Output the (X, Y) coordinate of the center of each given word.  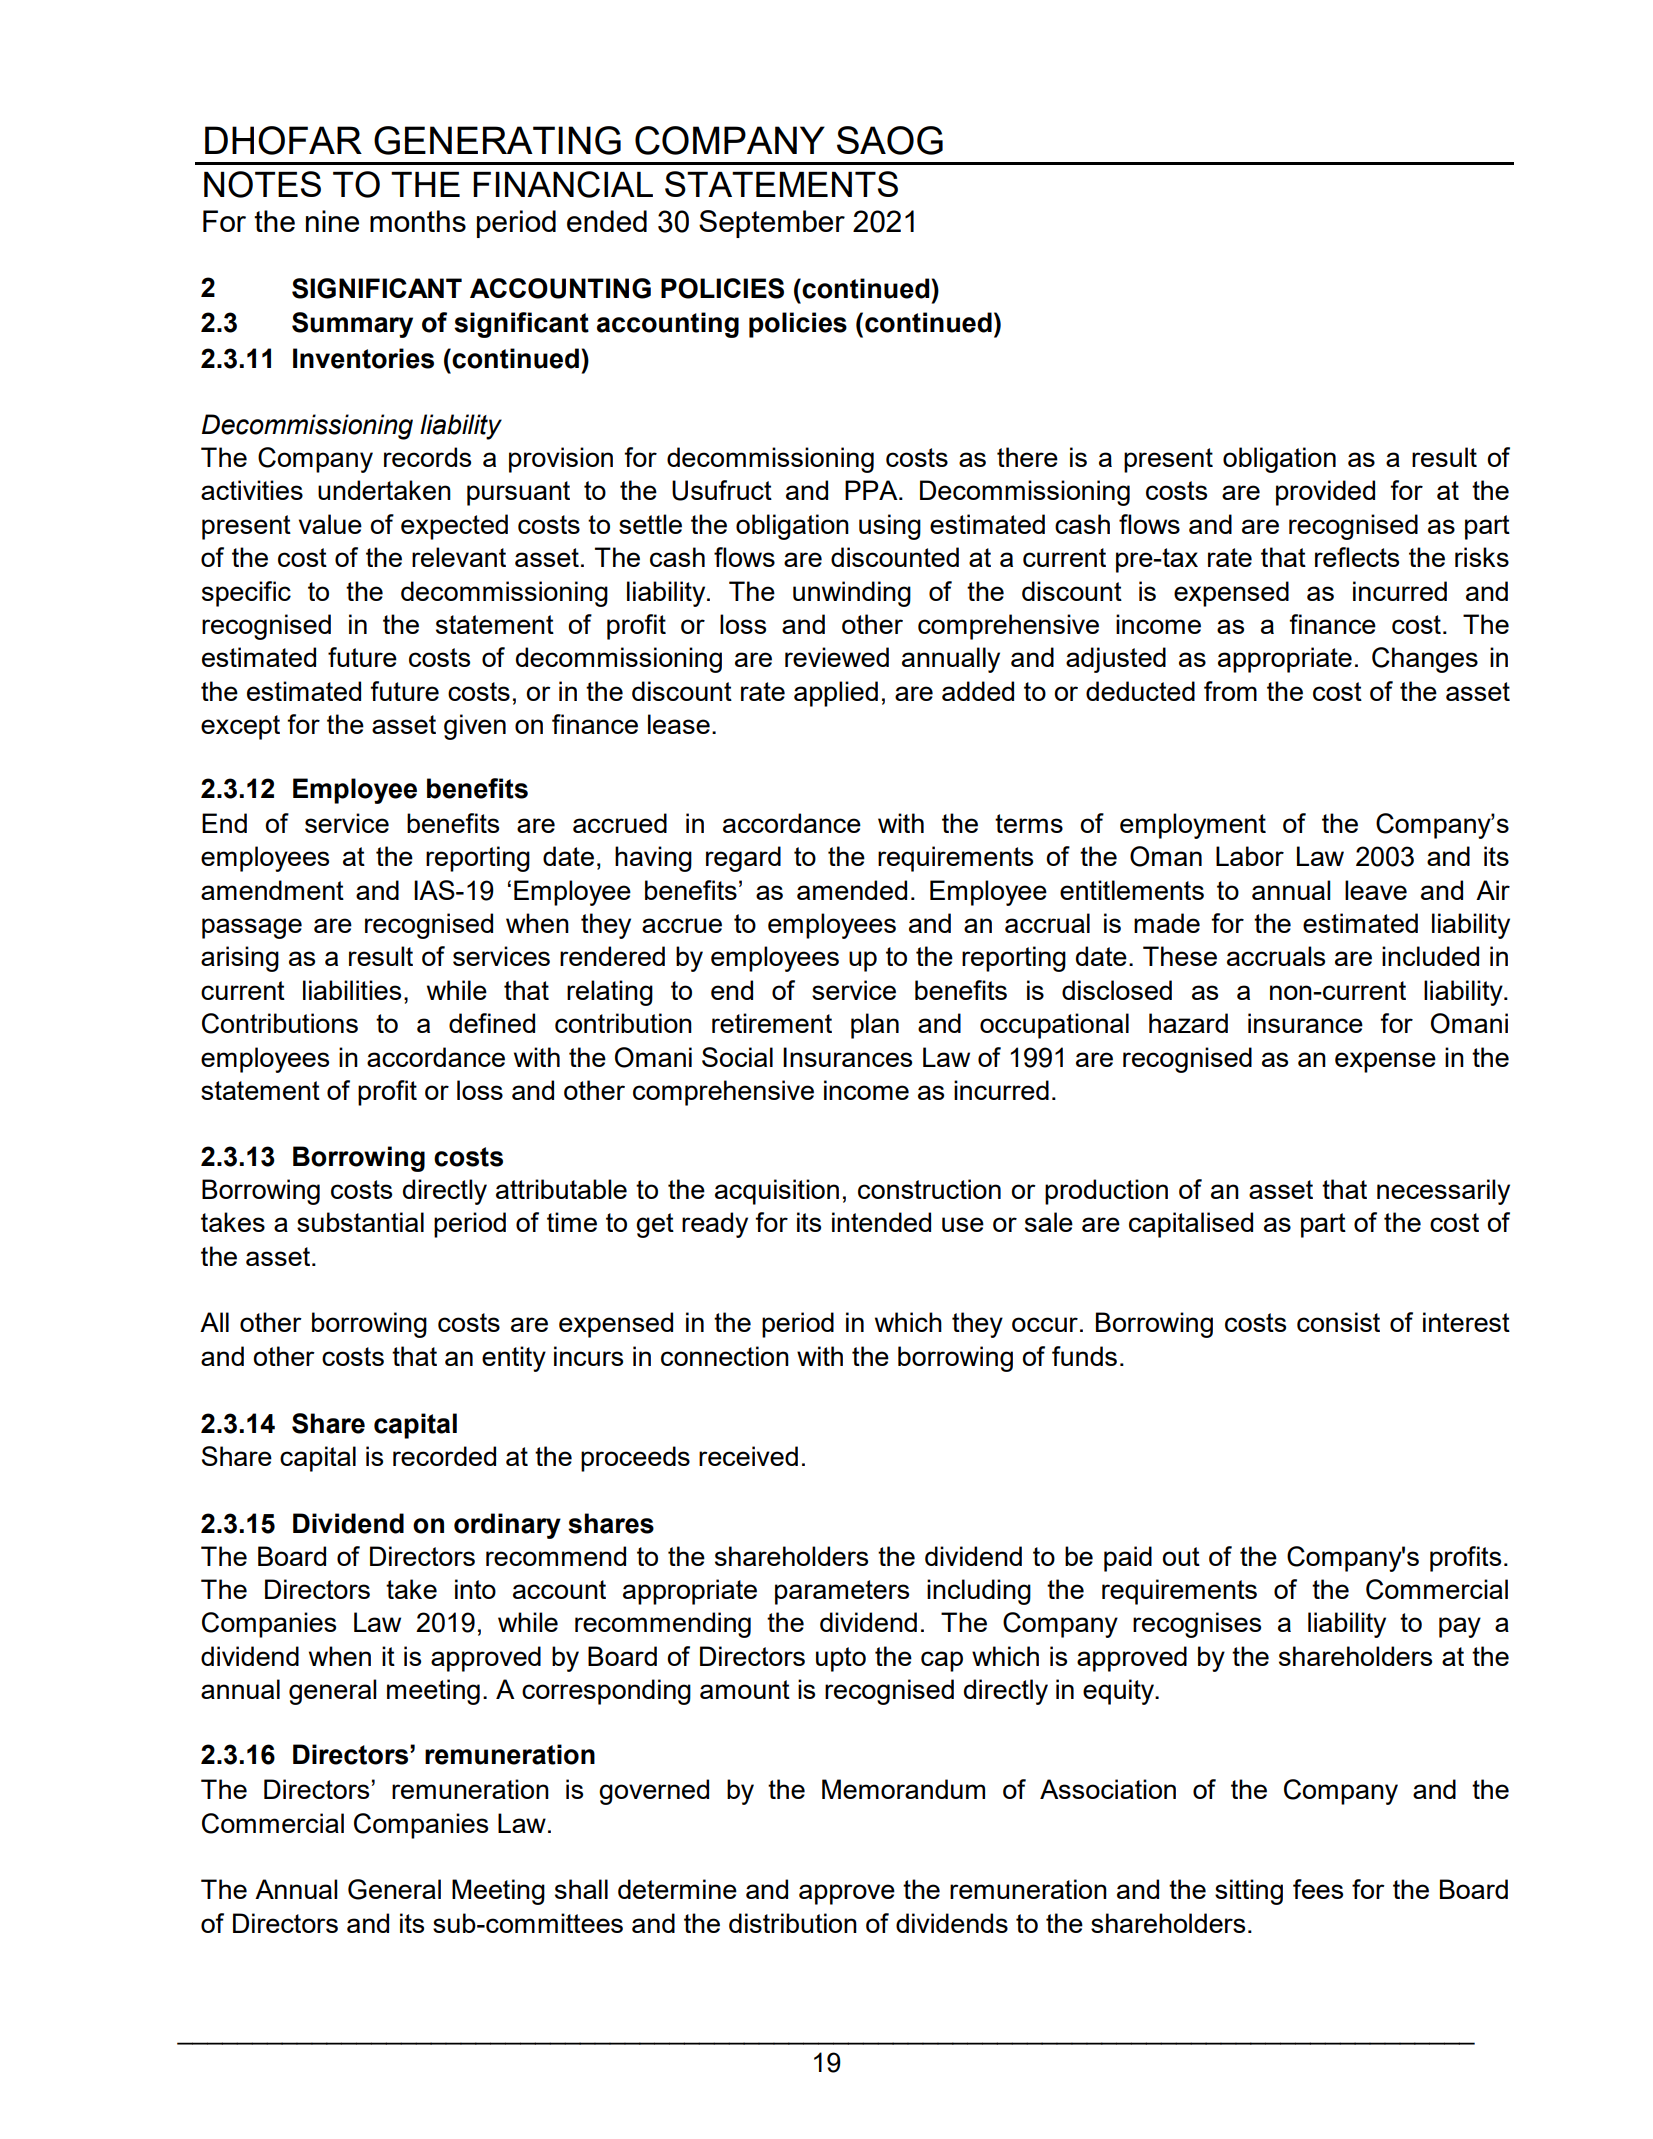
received (748, 1456)
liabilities (352, 990)
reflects (1357, 557)
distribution (793, 1923)
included (1430, 956)
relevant (459, 557)
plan (875, 1026)
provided (1325, 493)
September (772, 224)
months (418, 221)
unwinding (852, 594)
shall (581, 1889)
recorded (444, 1456)
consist (1338, 1322)
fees (1318, 1889)
